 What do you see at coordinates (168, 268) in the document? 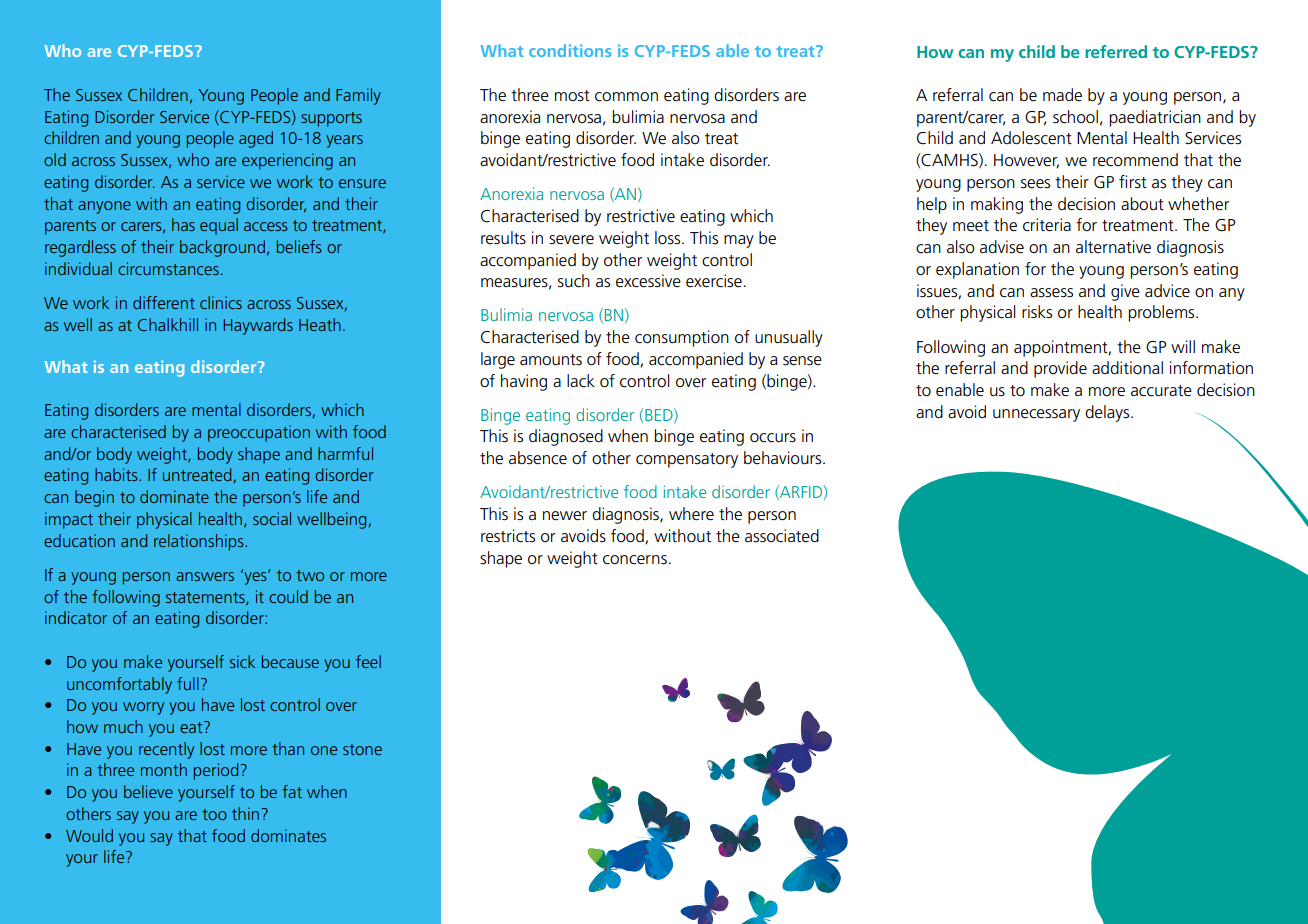
I see `circumstances` at bounding box center [168, 268].
